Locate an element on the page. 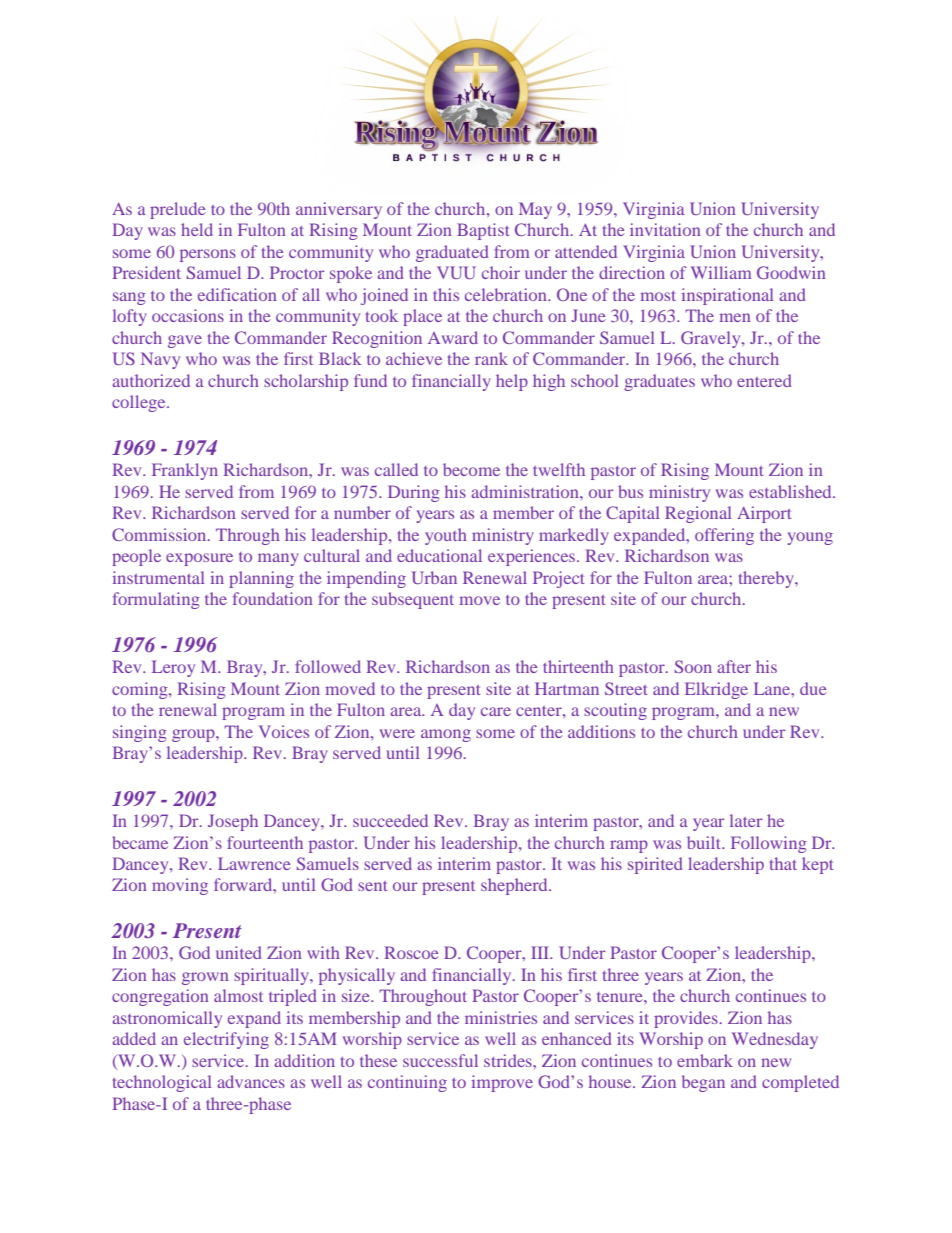 The image size is (952, 1233). become is located at coordinates (471, 469).
